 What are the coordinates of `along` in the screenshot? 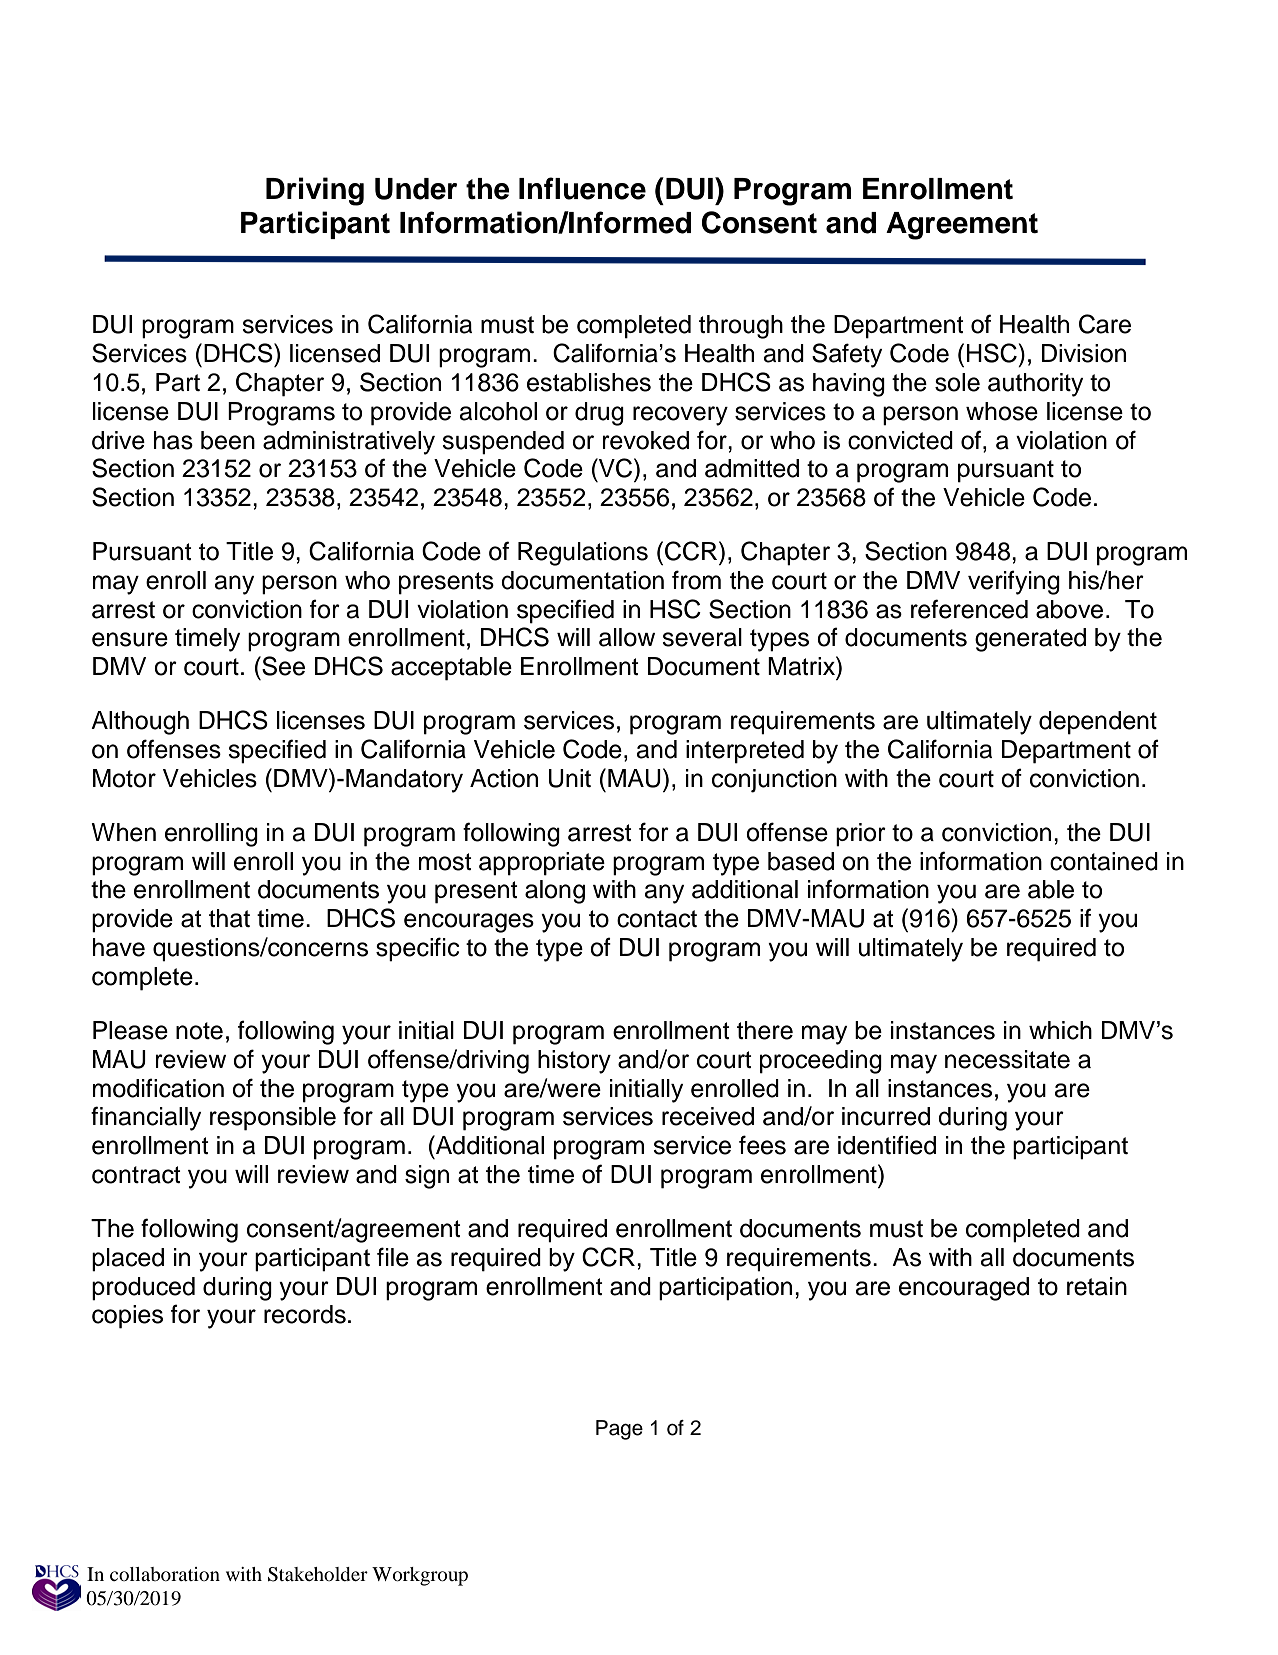 It's located at (555, 892).
